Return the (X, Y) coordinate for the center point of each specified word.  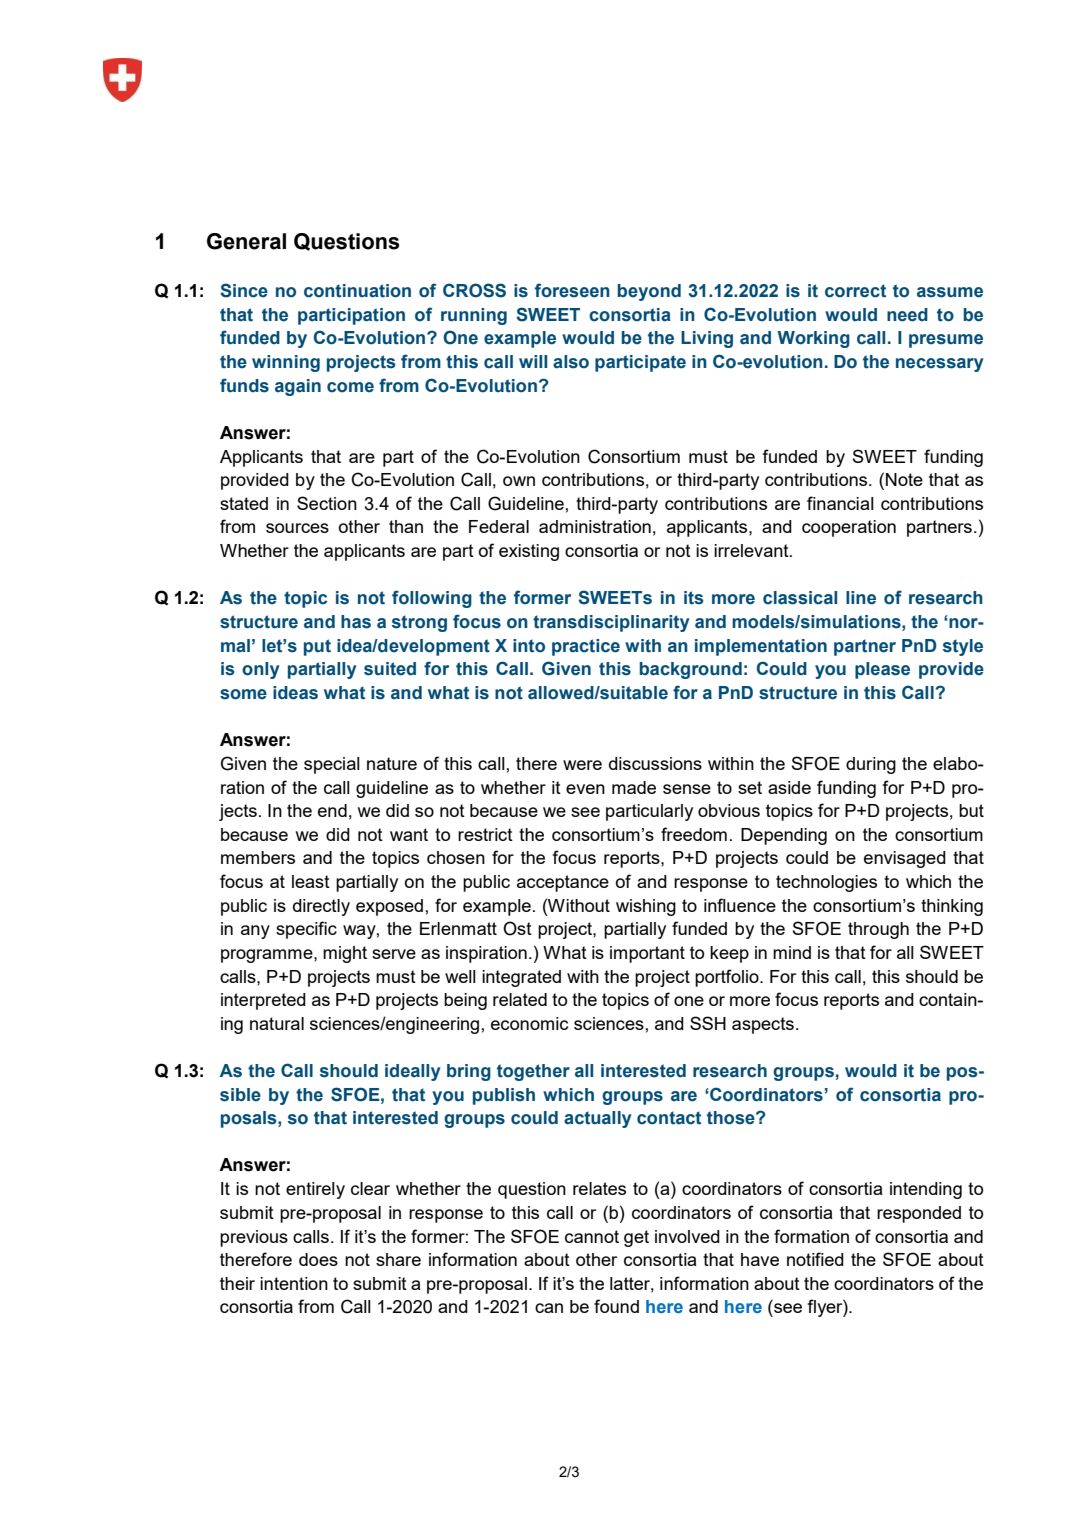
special (332, 765)
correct (855, 291)
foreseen (572, 290)
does (318, 1259)
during (871, 765)
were (582, 765)
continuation (357, 291)
